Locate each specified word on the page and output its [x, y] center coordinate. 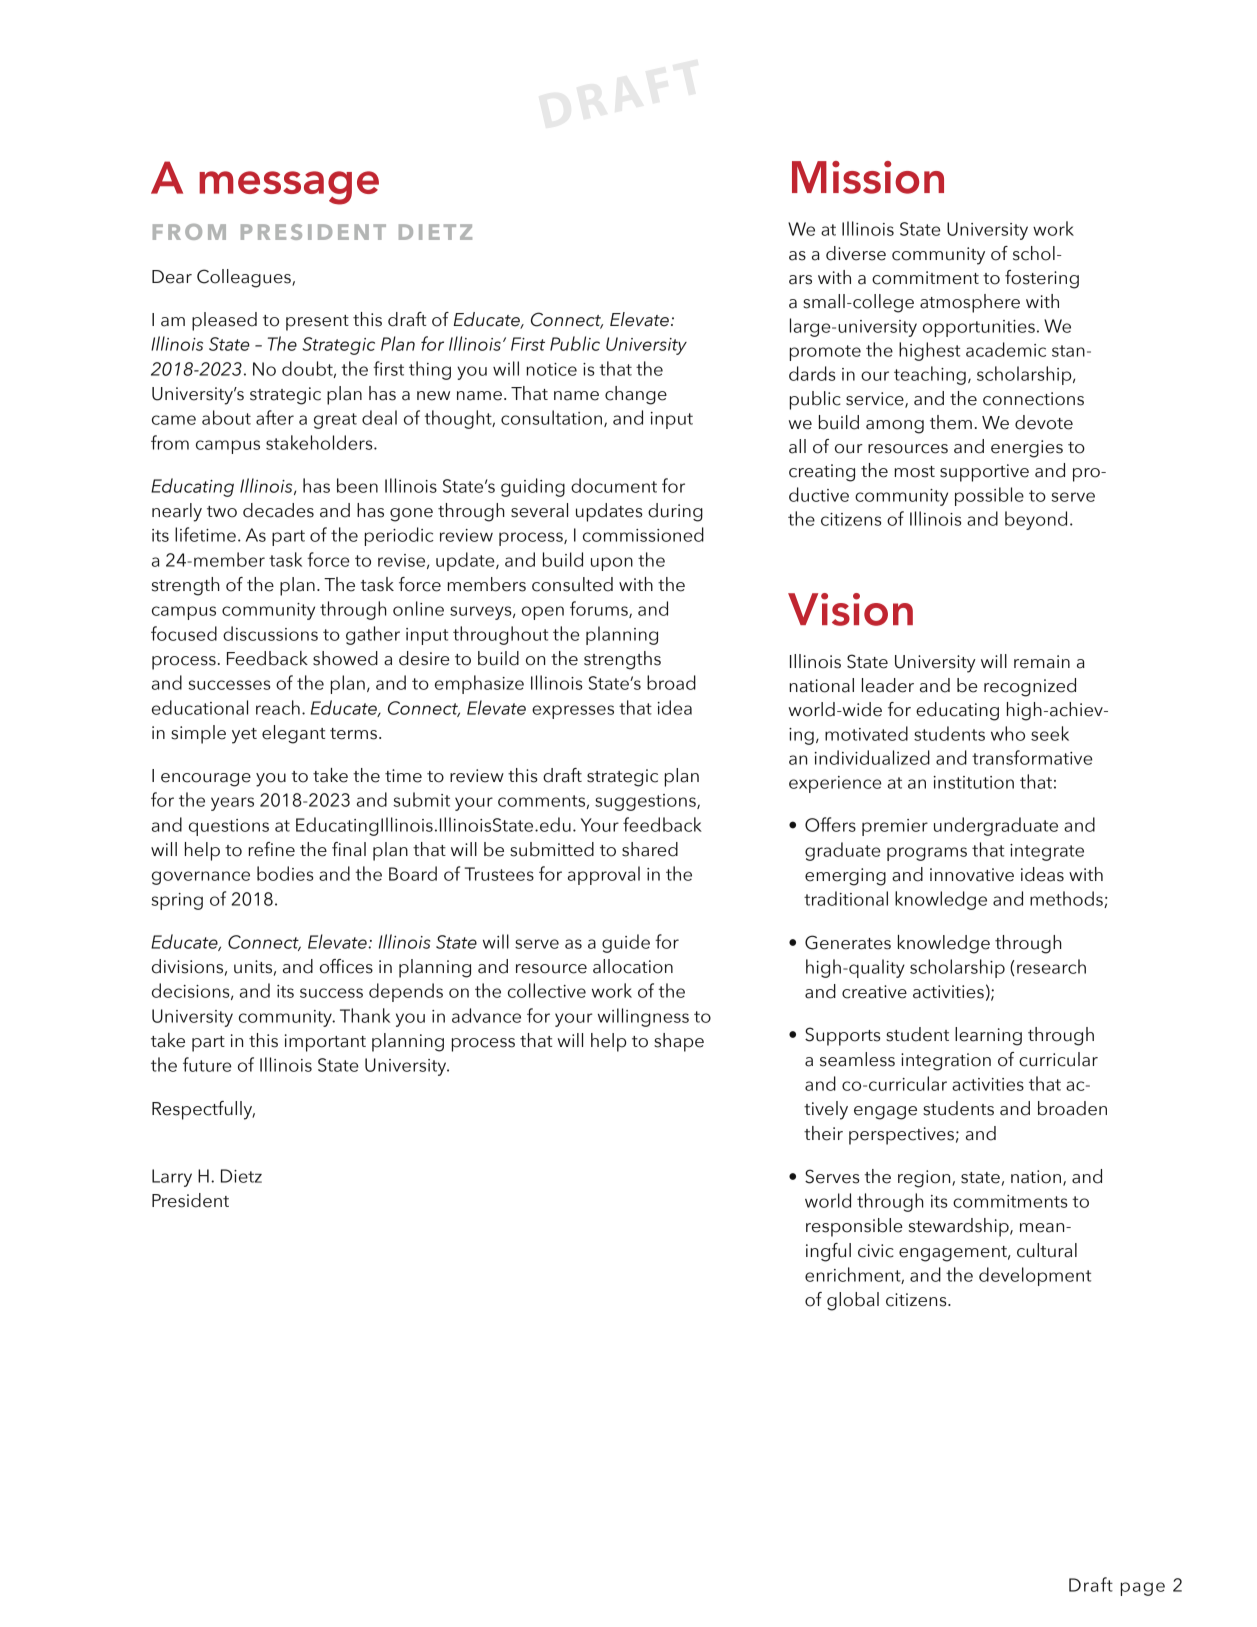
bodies [285, 873]
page [1143, 1589]
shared [650, 849]
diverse [856, 253]
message [289, 188]
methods [1067, 899]
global [853, 1301]
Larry [172, 1178]
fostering [1042, 279]
